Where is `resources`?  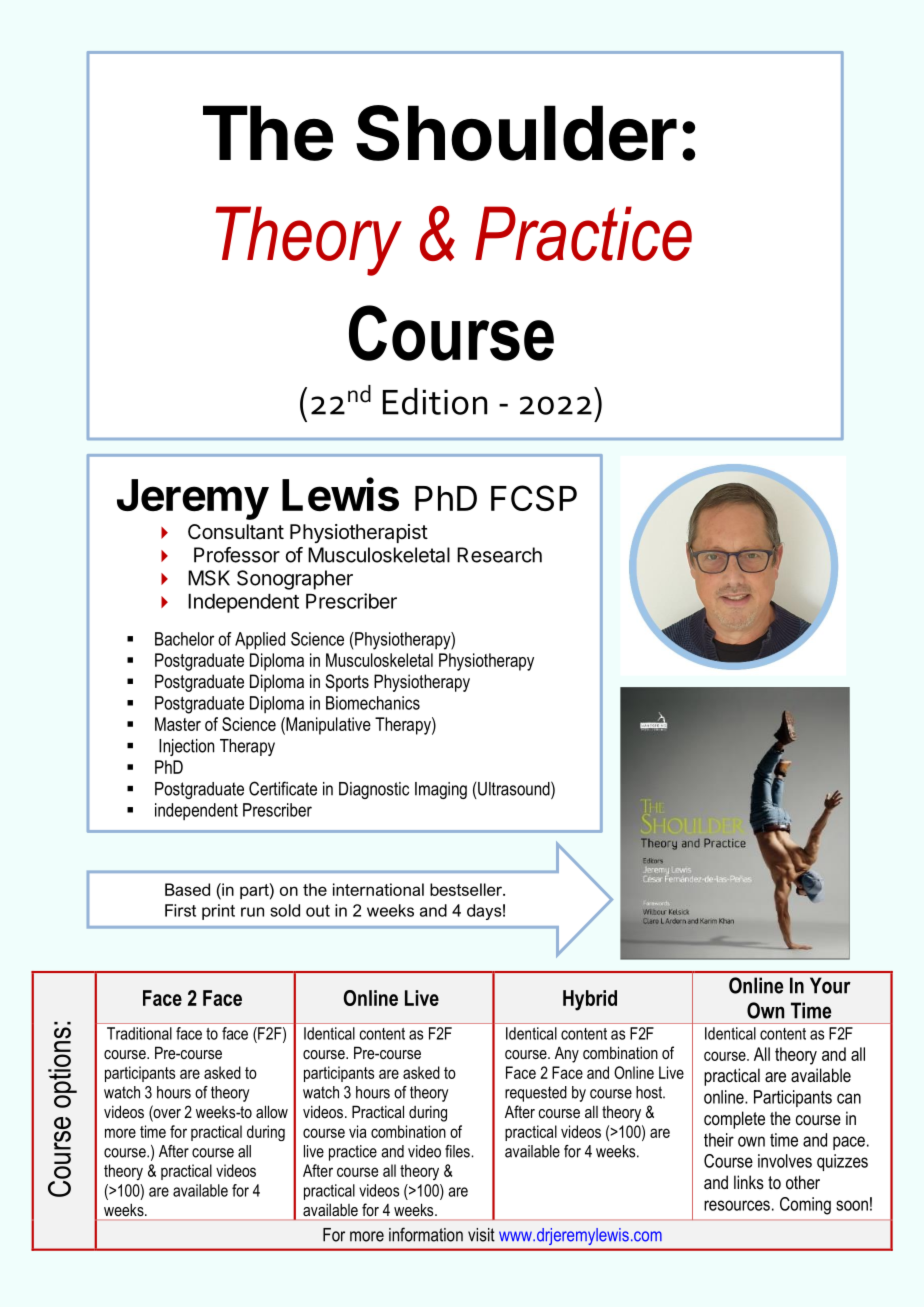 resources is located at coordinates (737, 1205).
